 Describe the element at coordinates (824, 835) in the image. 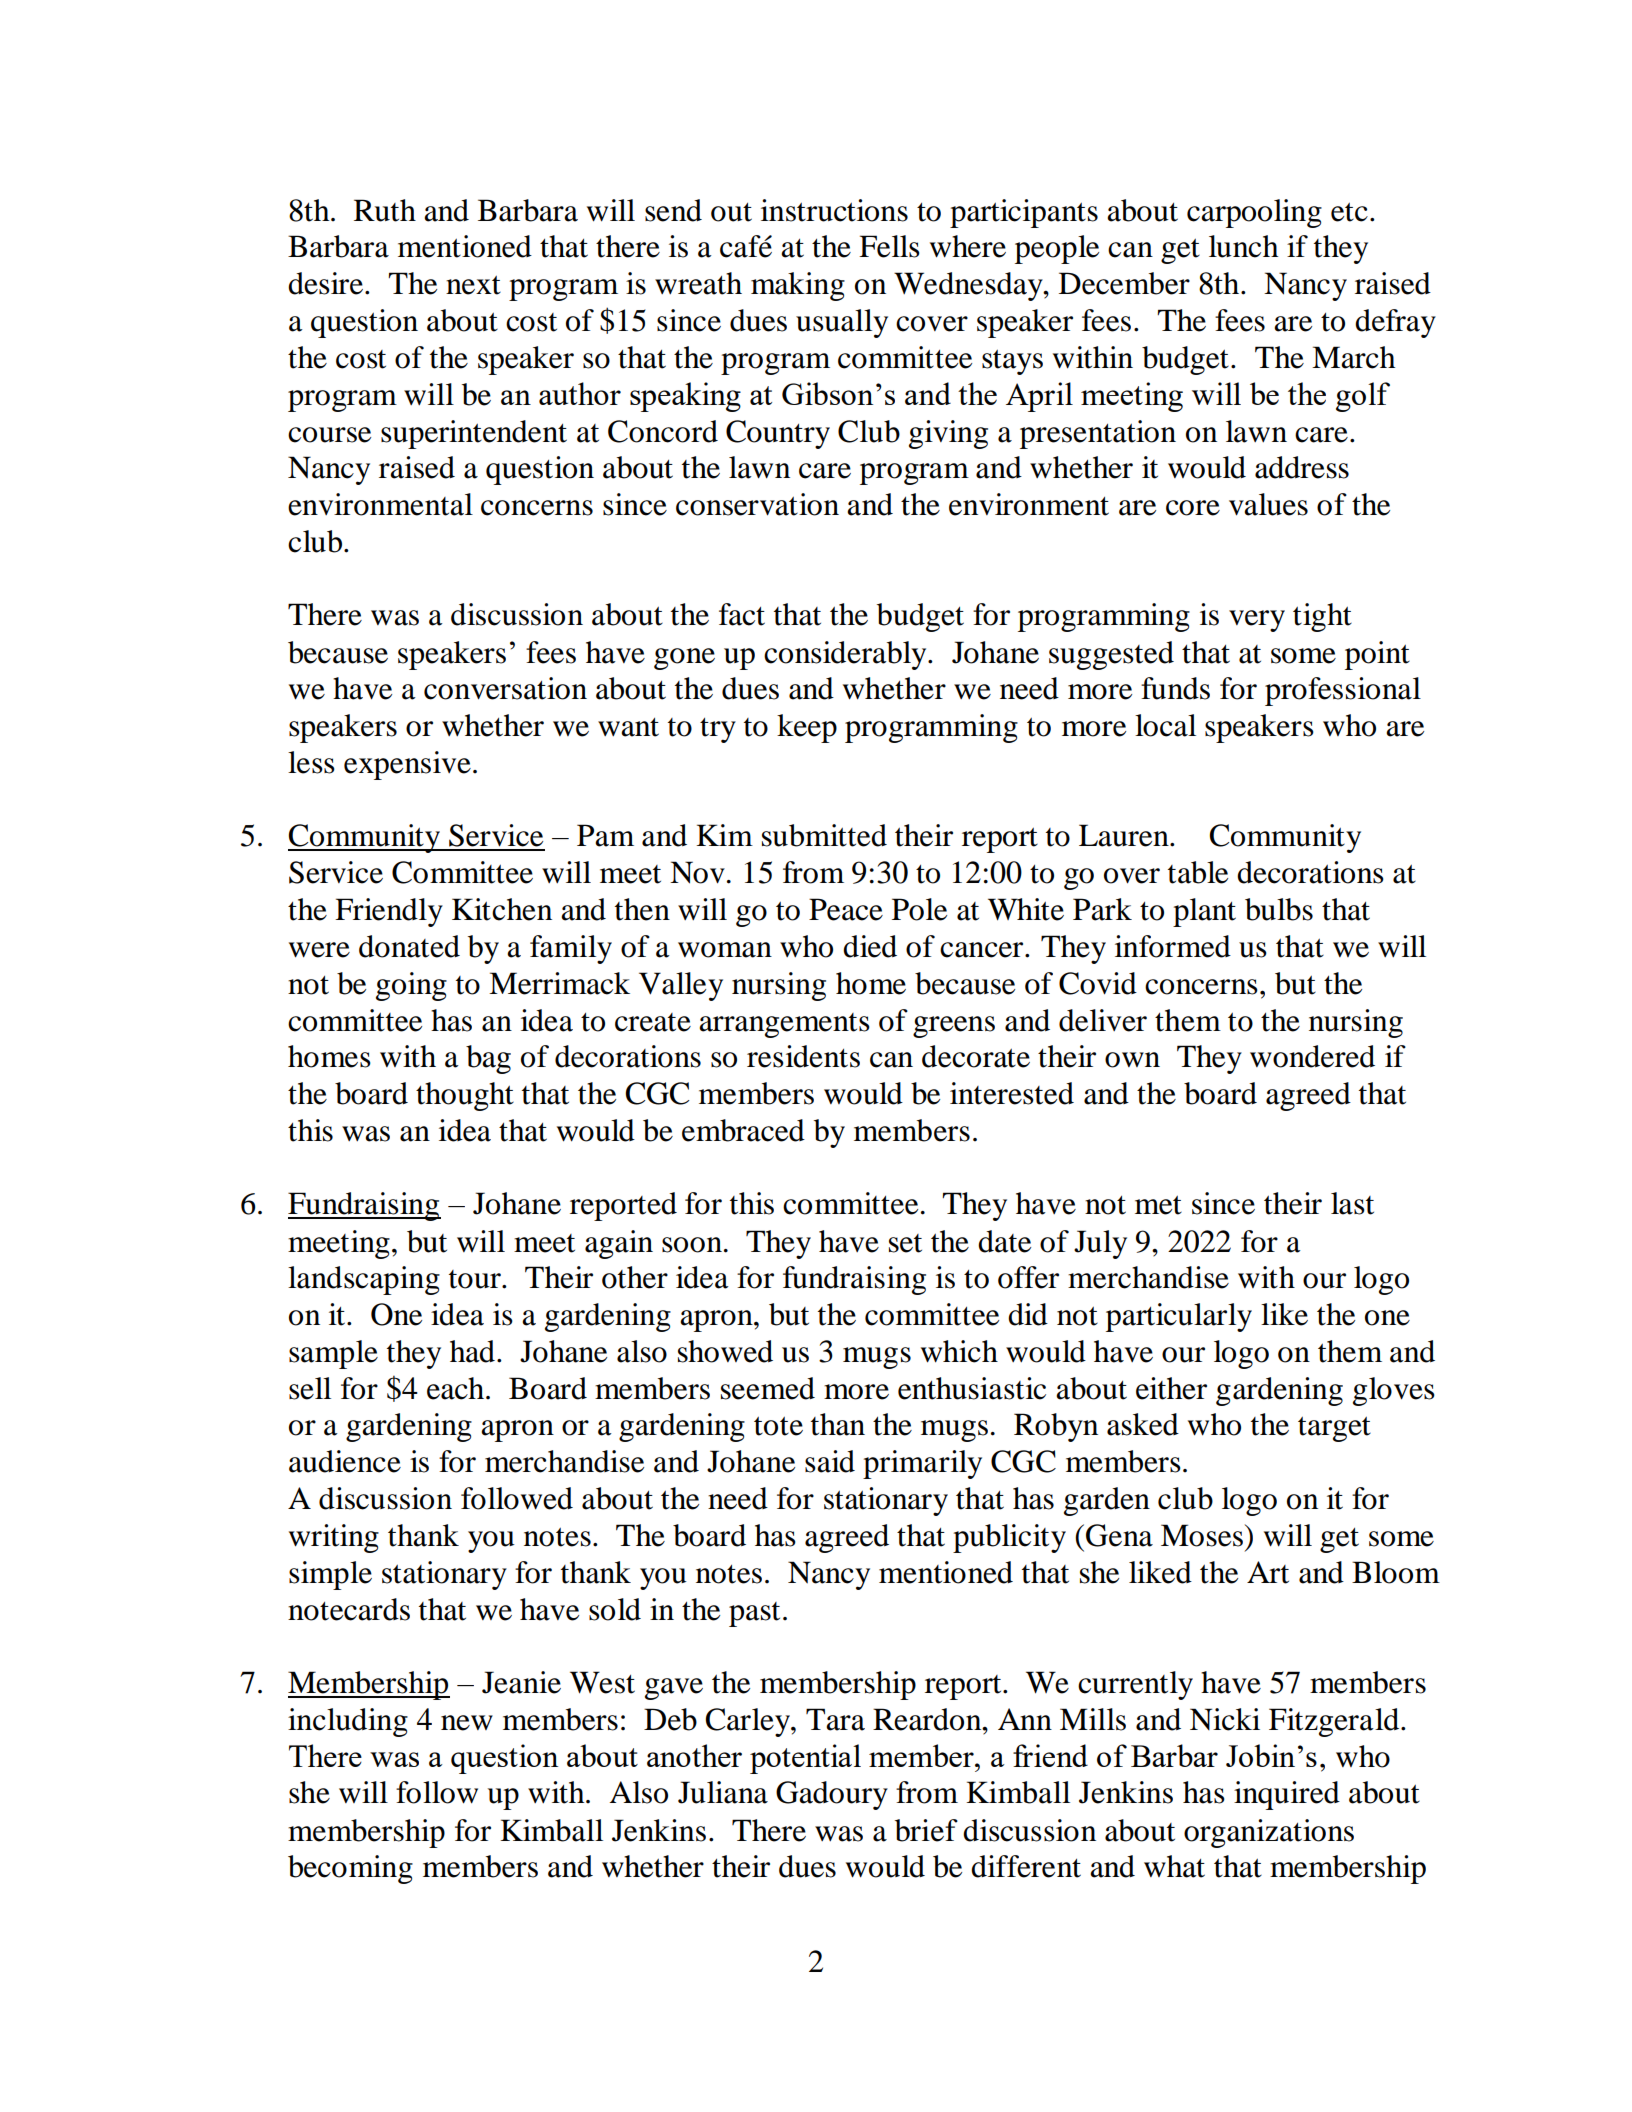

I see `submitted` at that location.
